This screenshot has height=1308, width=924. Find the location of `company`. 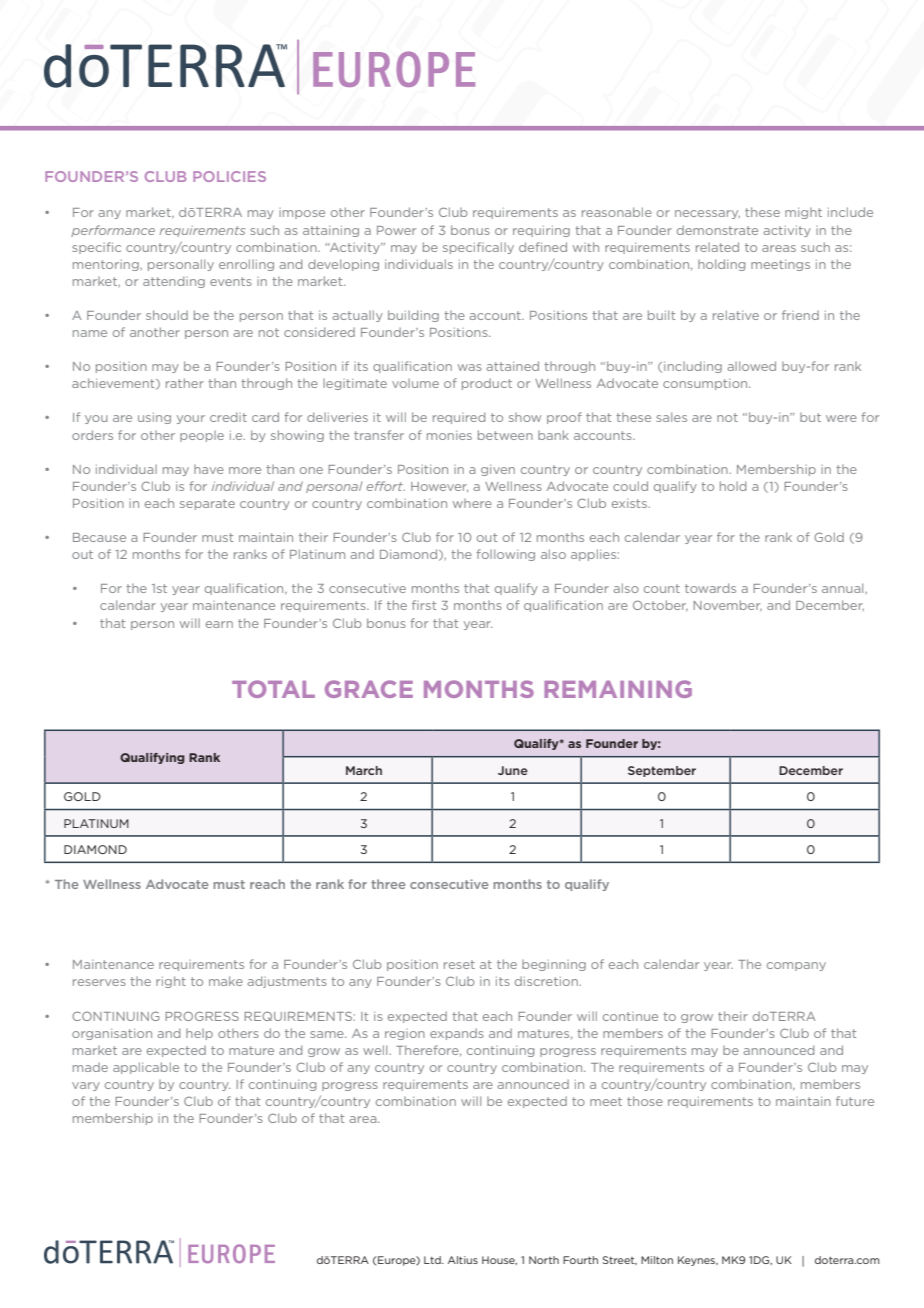

company is located at coordinates (796, 966).
